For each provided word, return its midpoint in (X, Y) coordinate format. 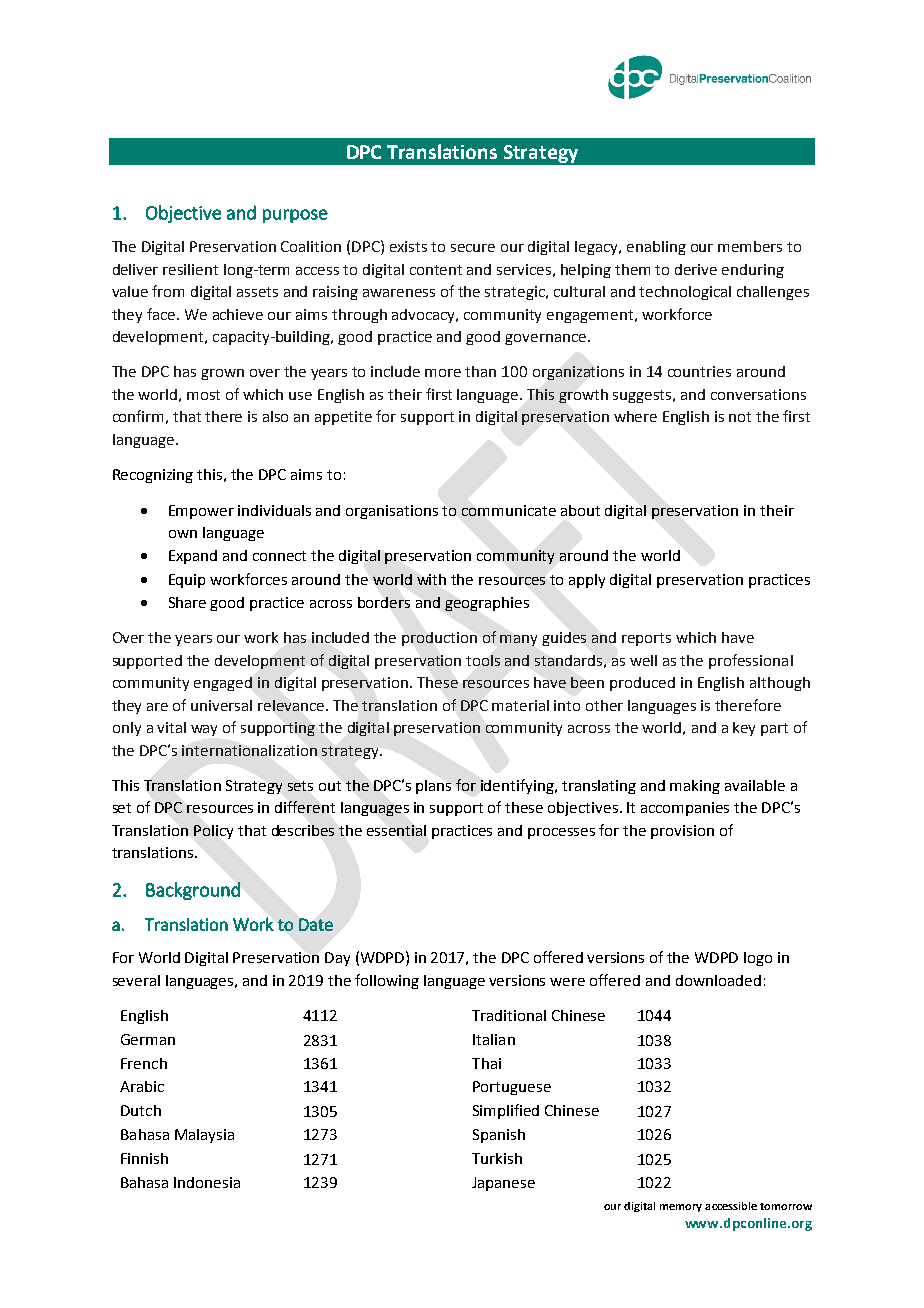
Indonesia (207, 1182)
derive (696, 269)
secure (473, 248)
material (520, 705)
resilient (190, 269)
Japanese (503, 1184)
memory (681, 1208)
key (744, 729)
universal (221, 705)
